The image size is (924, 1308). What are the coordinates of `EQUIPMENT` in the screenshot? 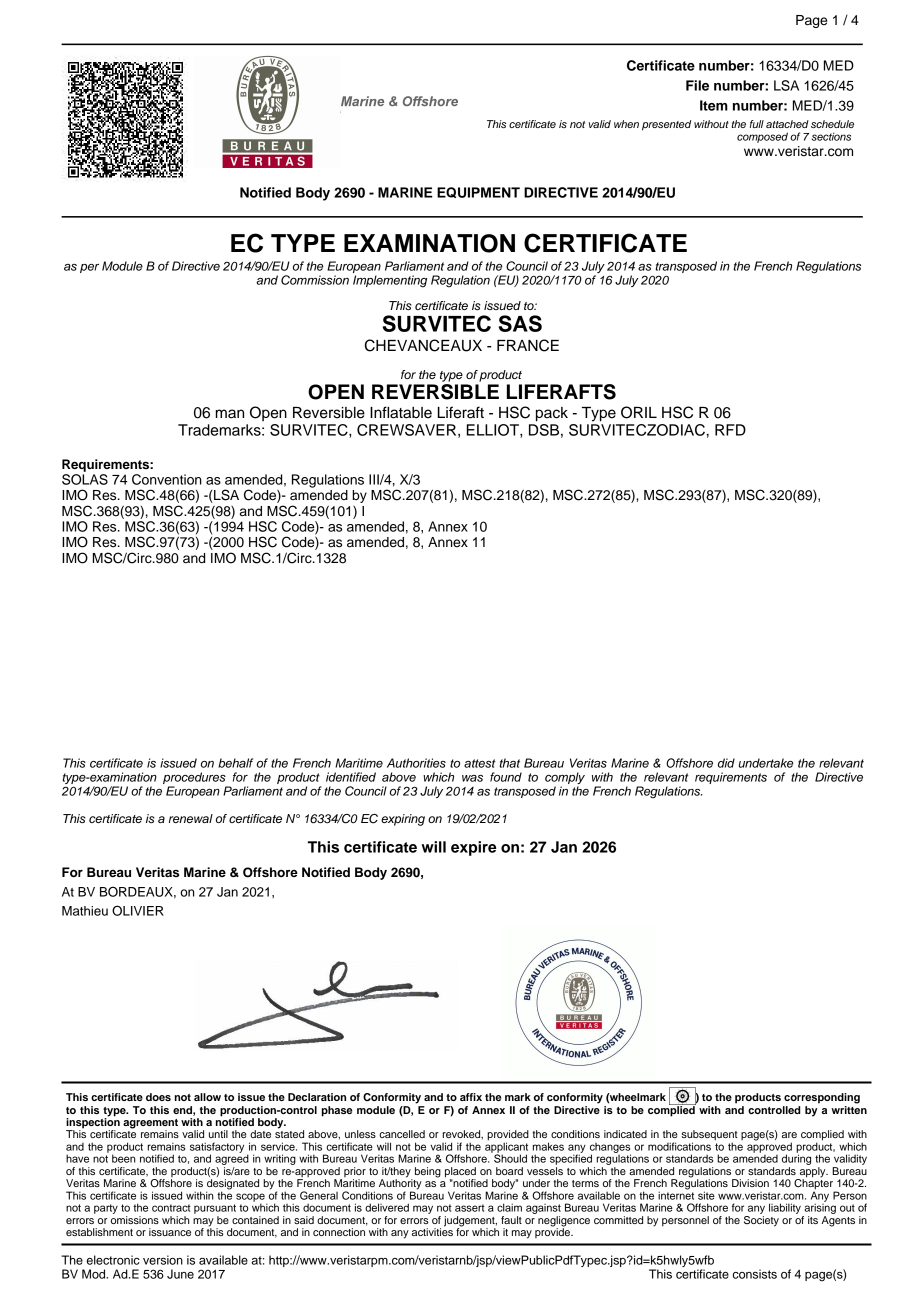 It's located at (478, 192).
